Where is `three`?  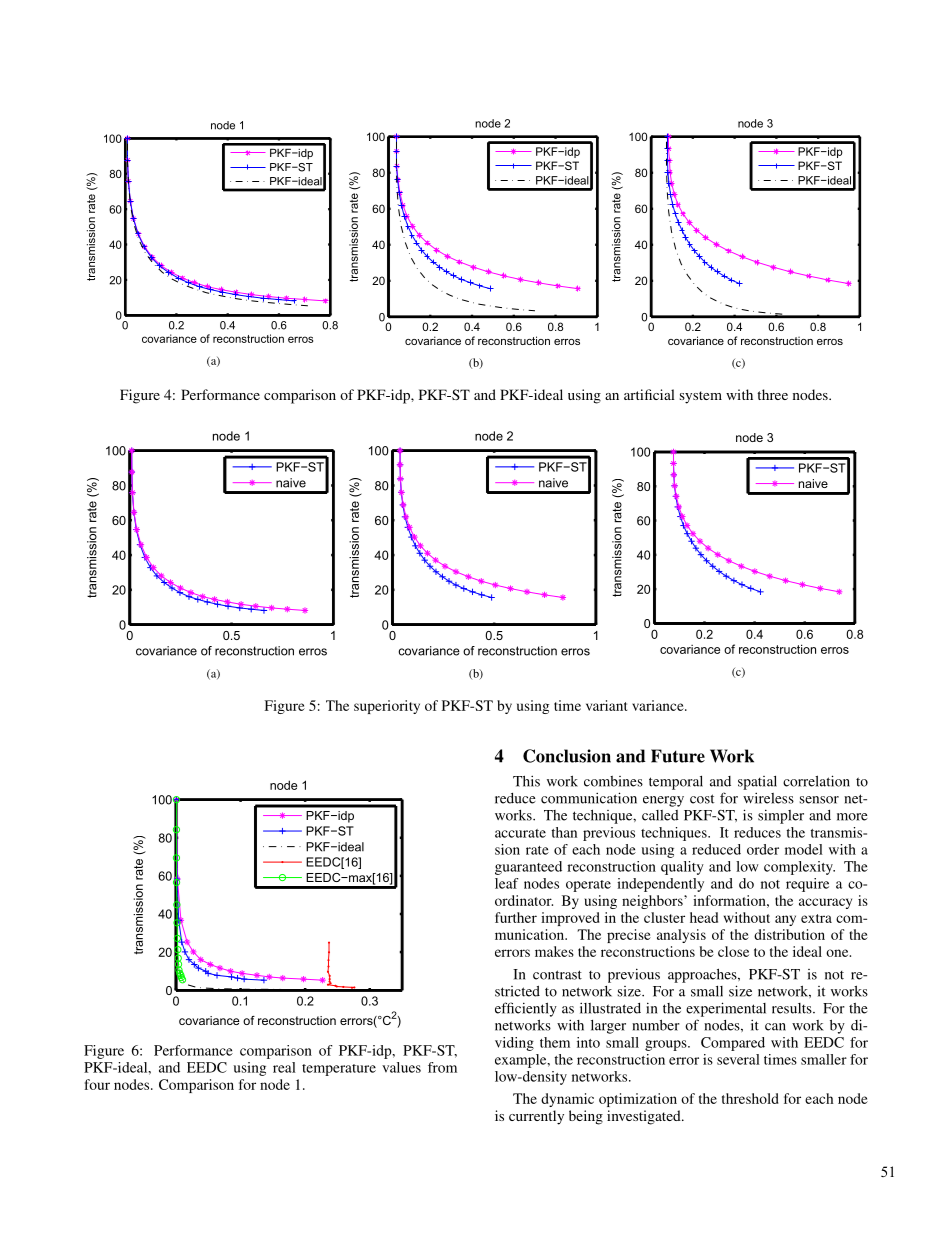
three is located at coordinates (772, 394).
